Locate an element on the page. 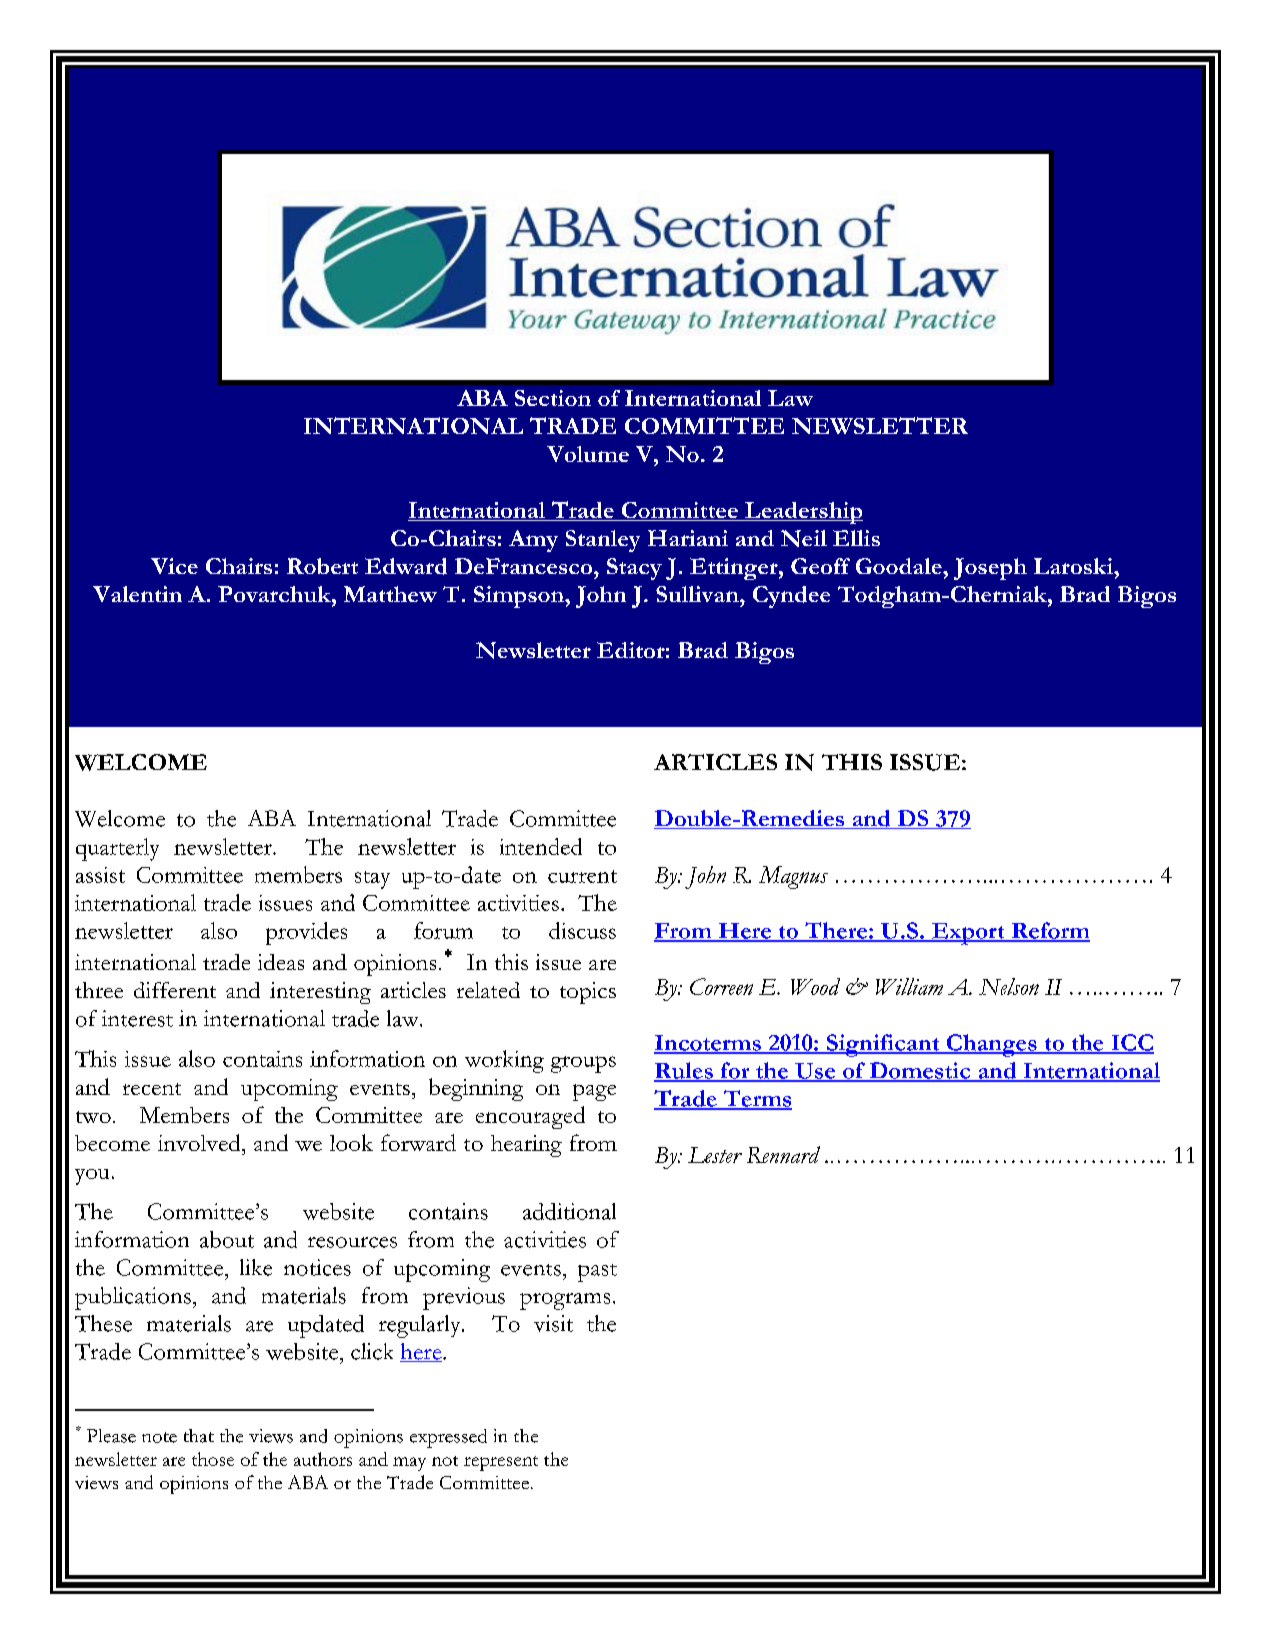  that is located at coordinates (199, 1436).
